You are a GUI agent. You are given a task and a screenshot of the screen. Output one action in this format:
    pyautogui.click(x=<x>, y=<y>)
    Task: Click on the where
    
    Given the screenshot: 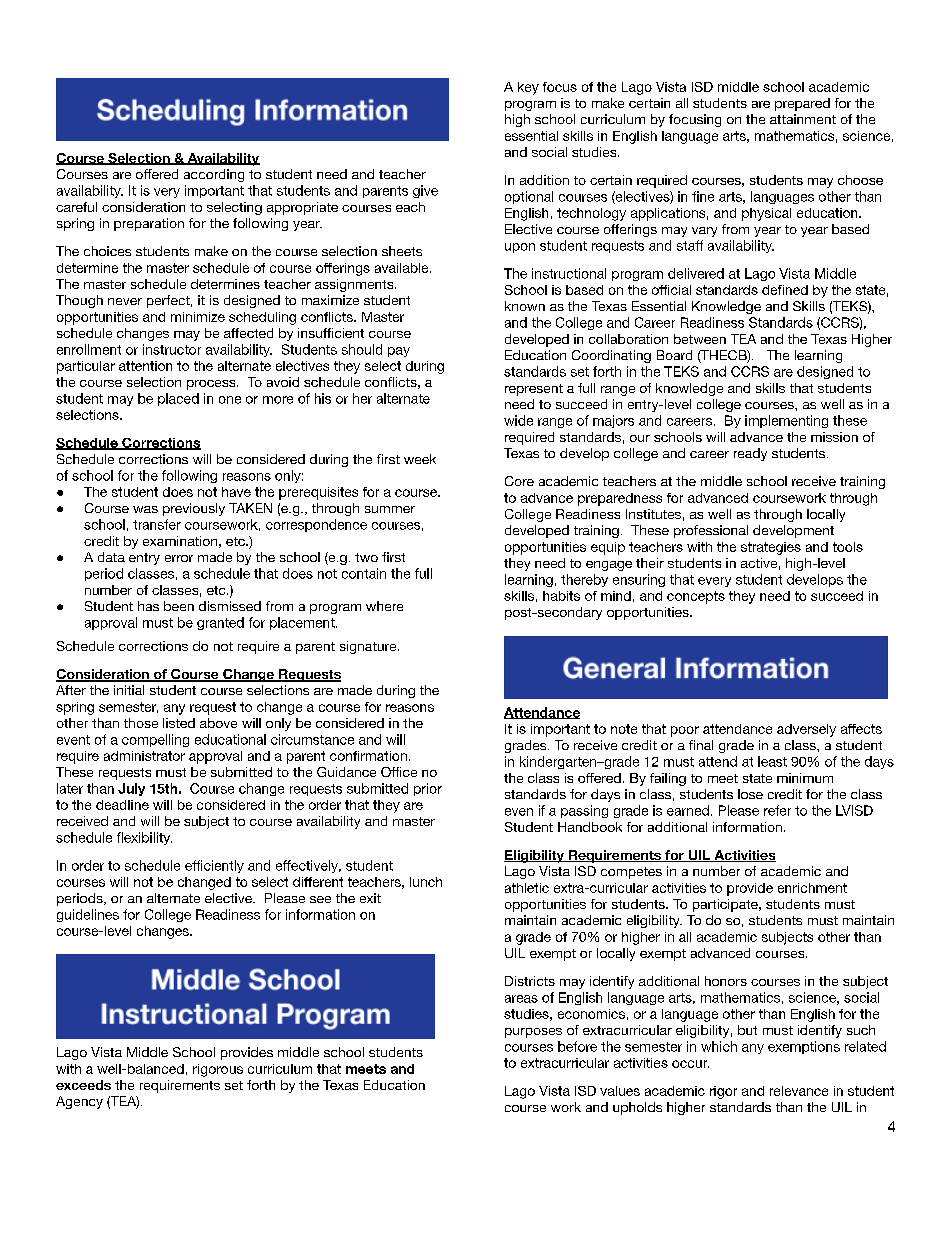 What is the action you would take?
    pyautogui.click(x=384, y=606)
